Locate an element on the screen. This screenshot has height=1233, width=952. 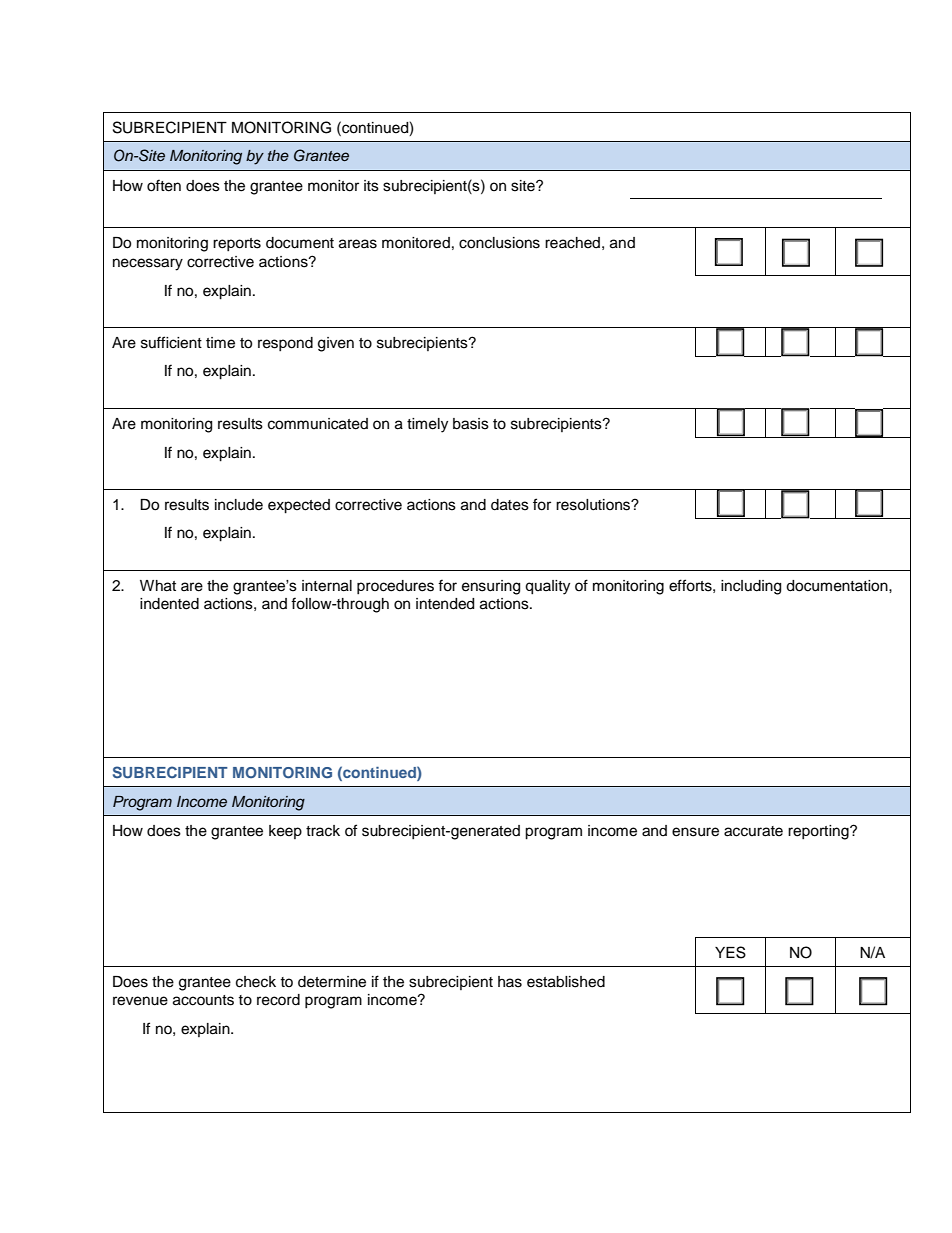
keep is located at coordinates (285, 832).
